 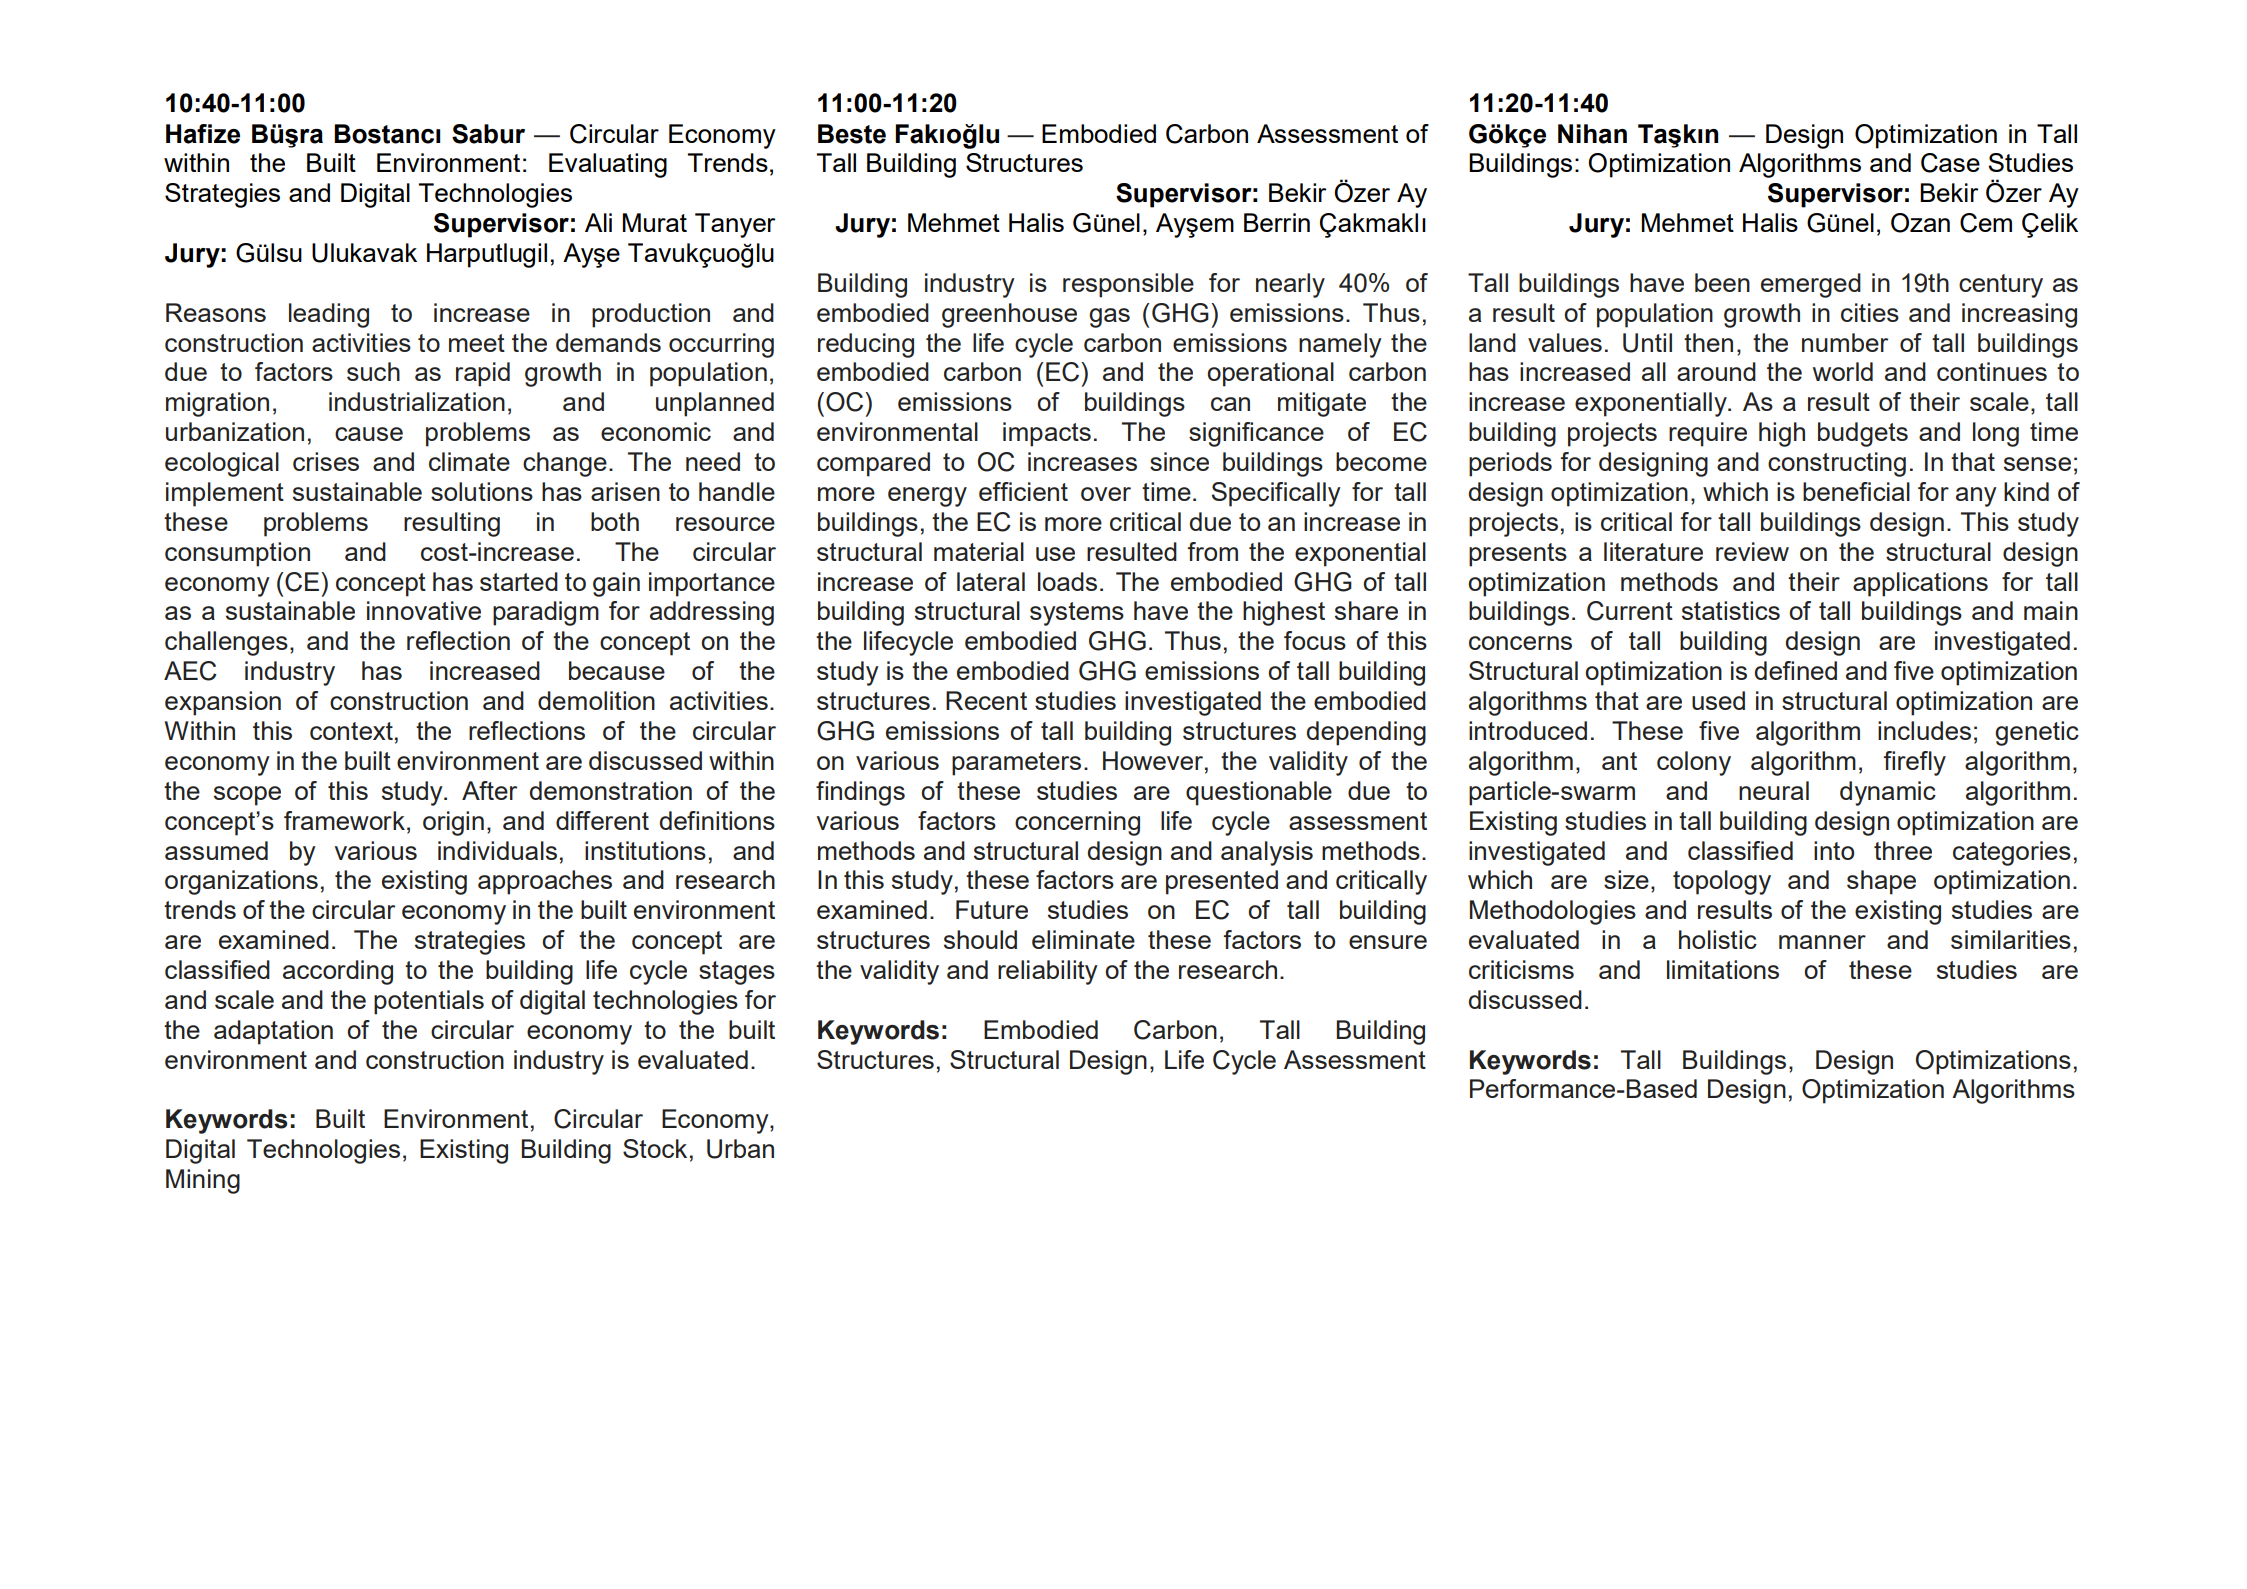 I want to click on origin, so click(x=453, y=823).
